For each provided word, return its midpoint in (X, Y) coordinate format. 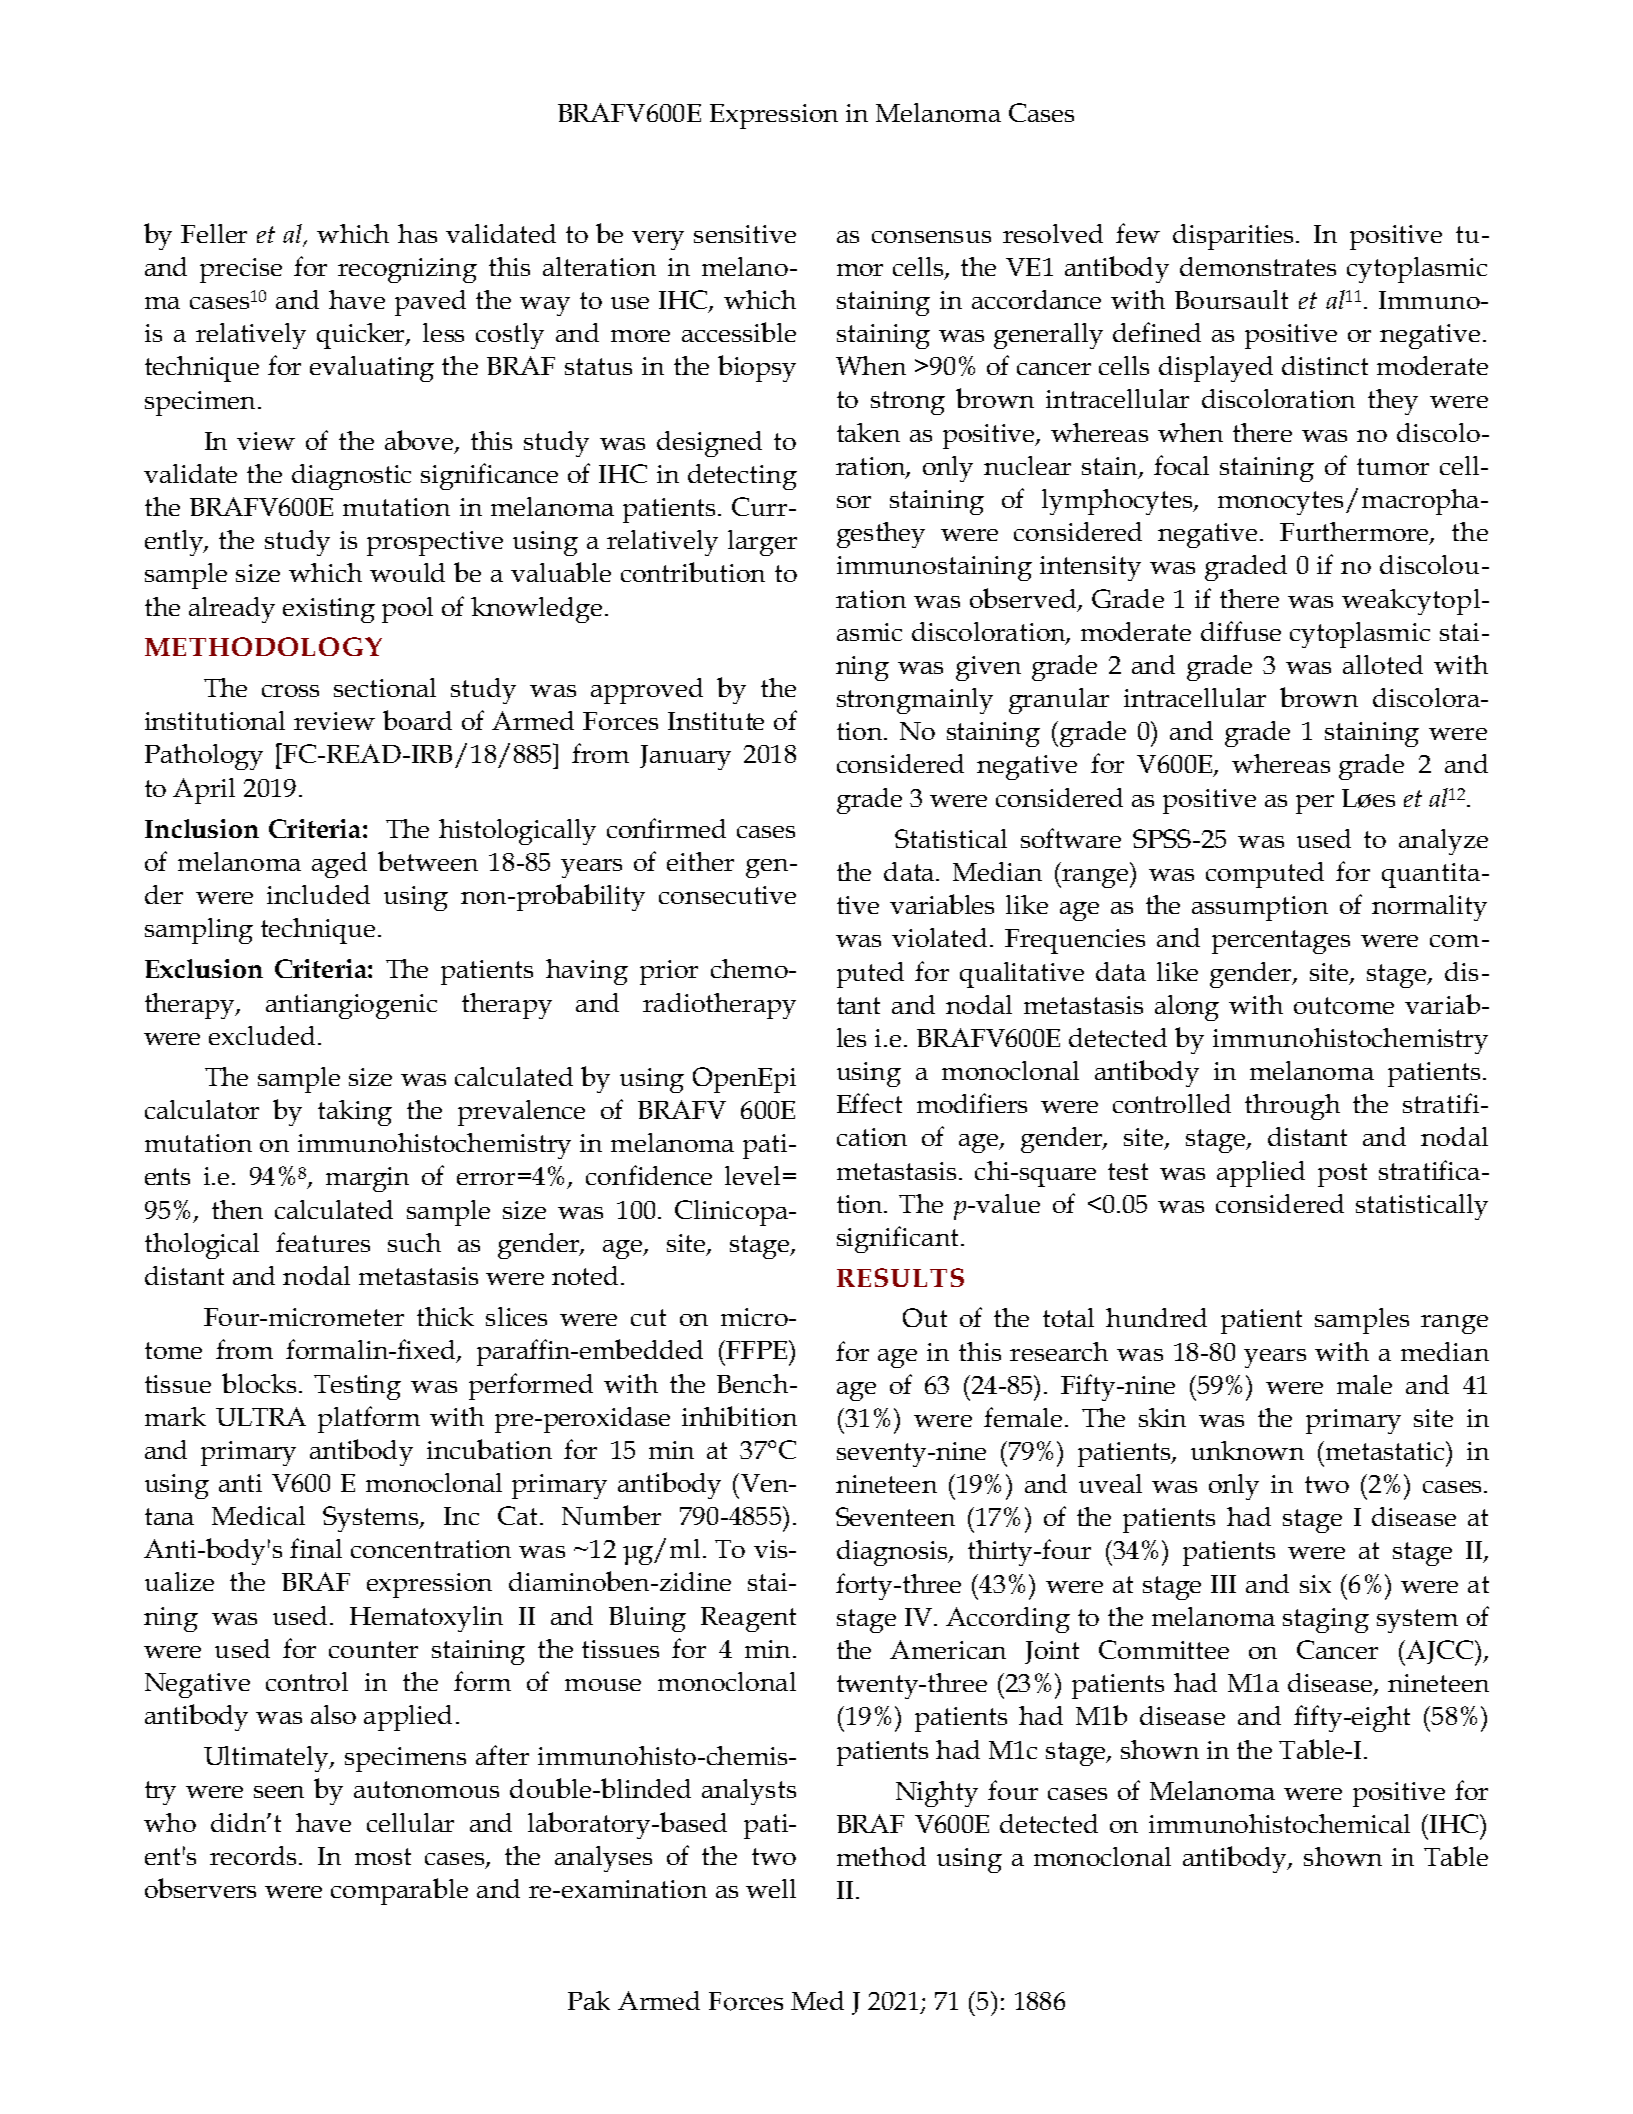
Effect (869, 1103)
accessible (739, 332)
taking (355, 1113)
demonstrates (1258, 266)
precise (241, 270)
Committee (1164, 1649)
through (1292, 1107)
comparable (399, 1891)
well (771, 1888)
